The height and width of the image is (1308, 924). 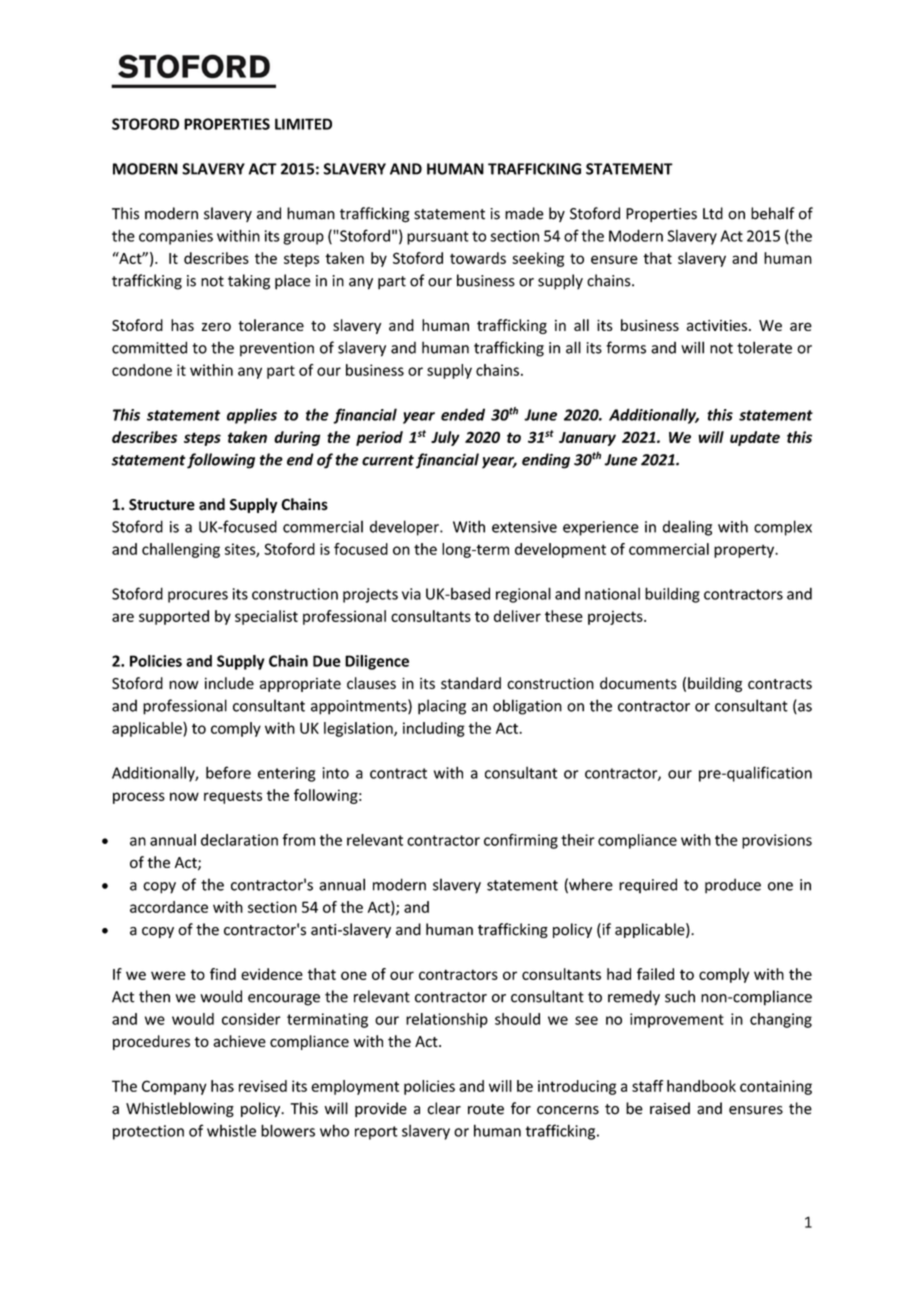 What do you see at coordinates (233, 797) in the image?
I see `requests` at bounding box center [233, 797].
